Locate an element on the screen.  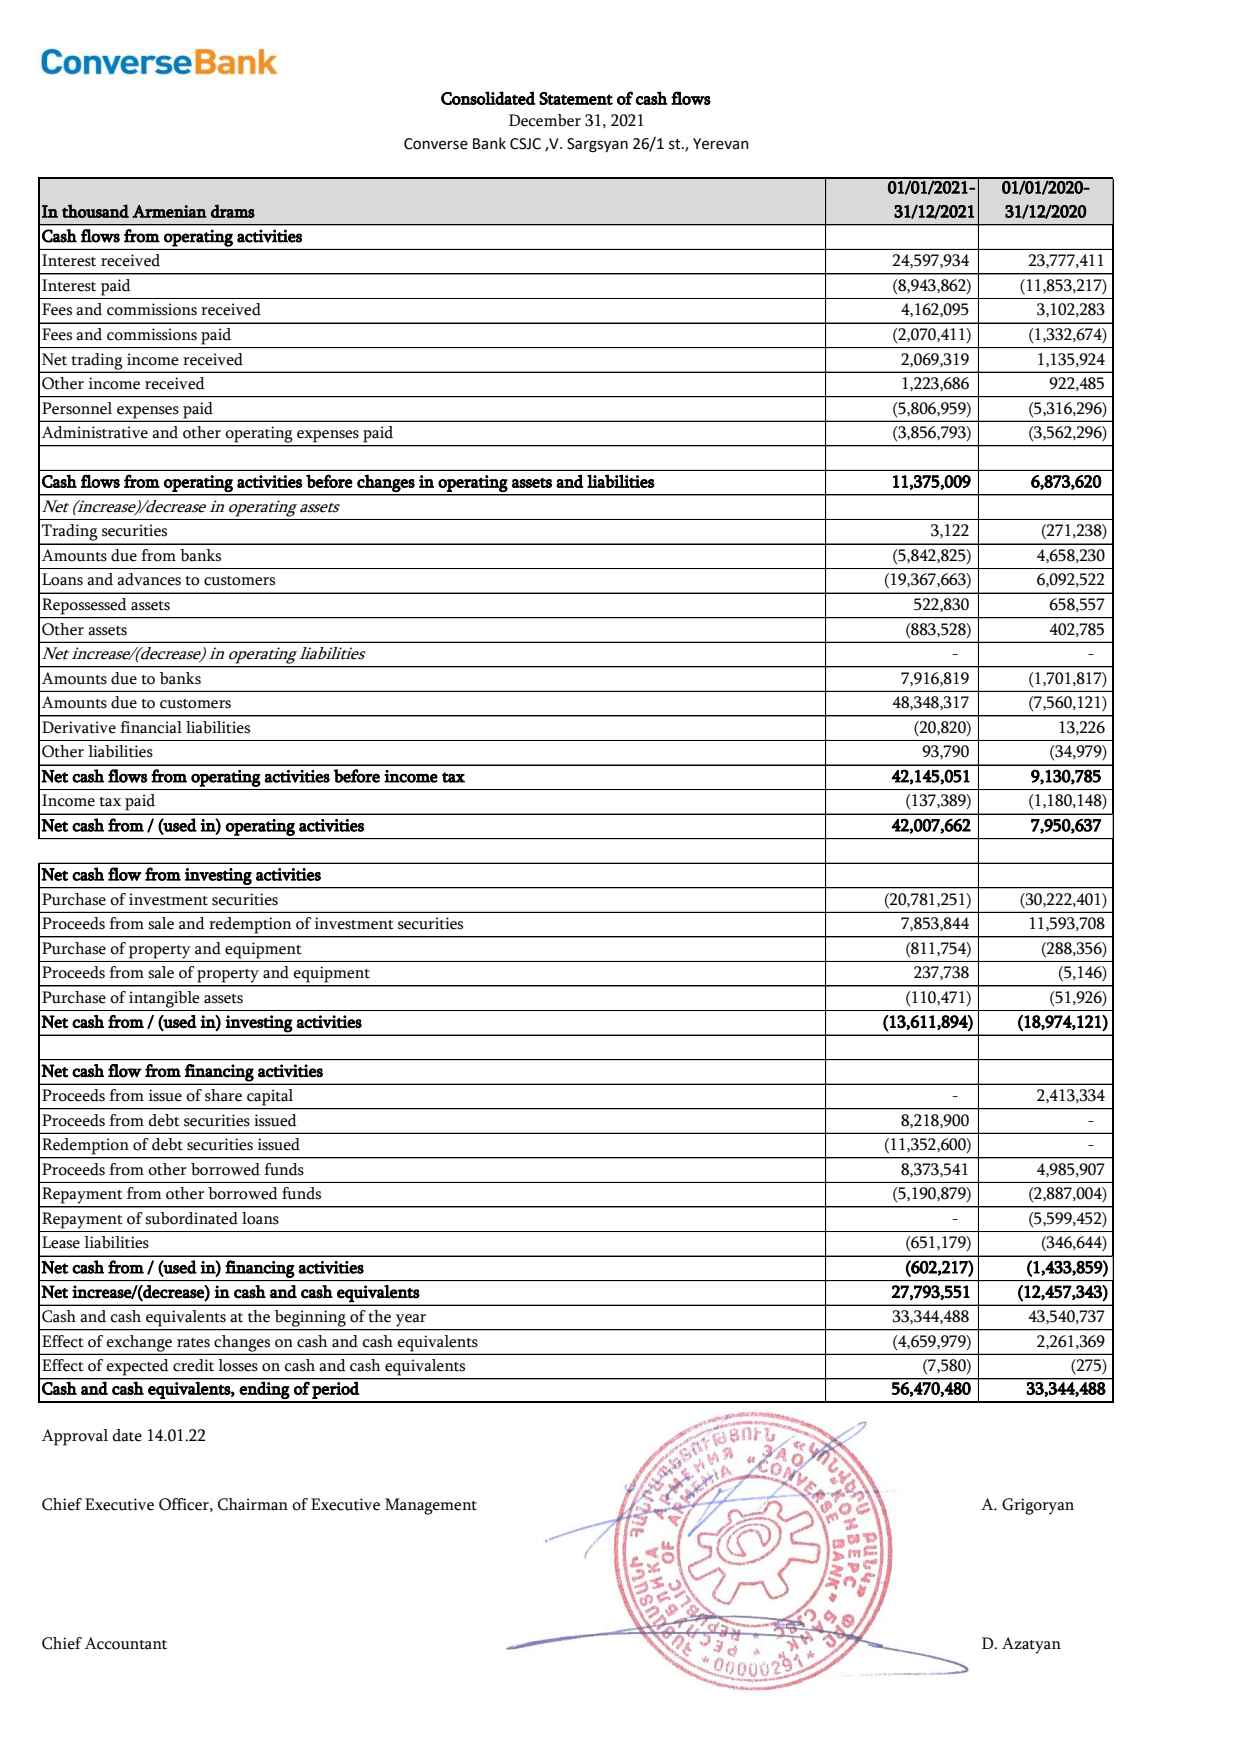
December is located at coordinates (545, 120).
